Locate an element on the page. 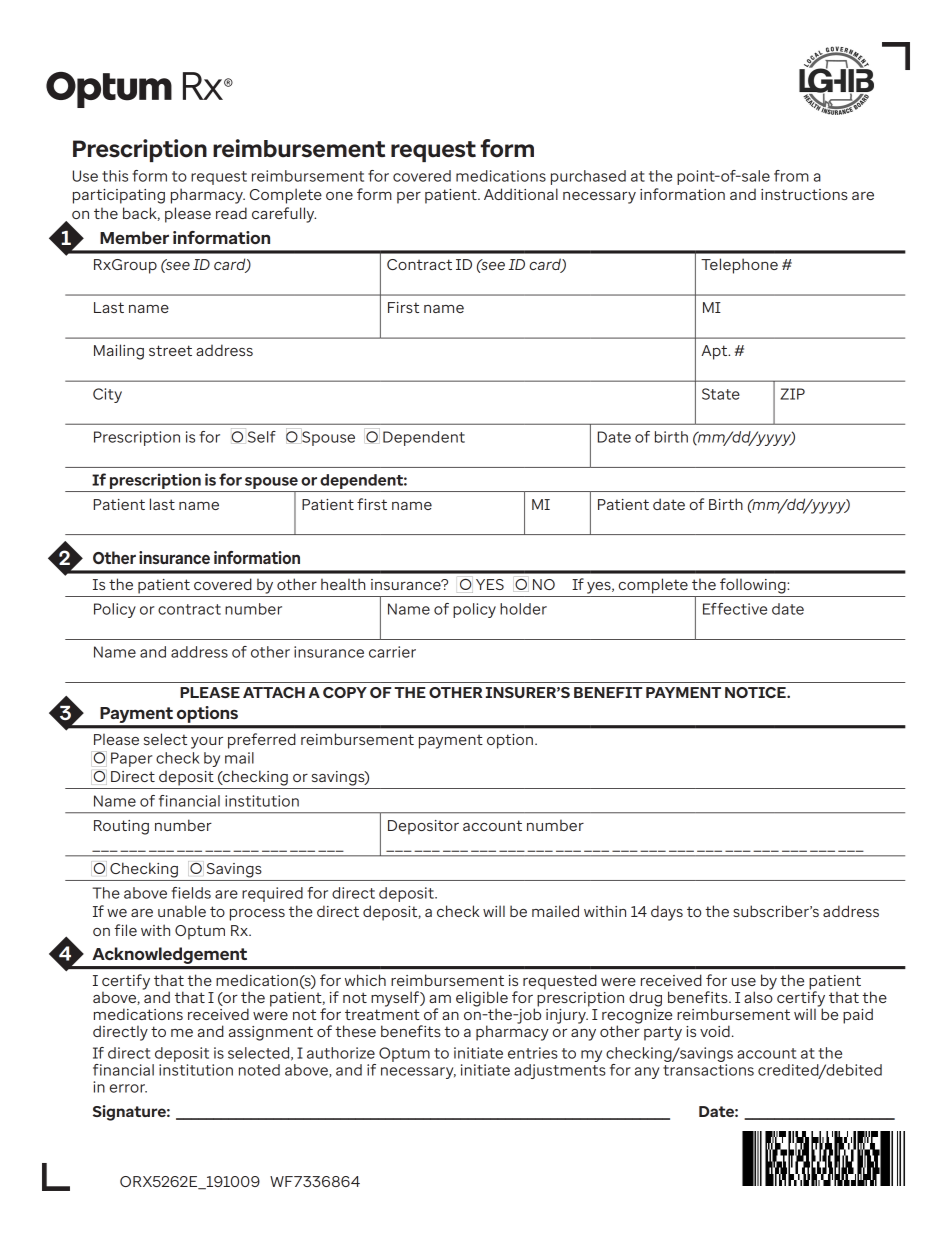 The image size is (952, 1233). ZIP is located at coordinates (792, 394).
